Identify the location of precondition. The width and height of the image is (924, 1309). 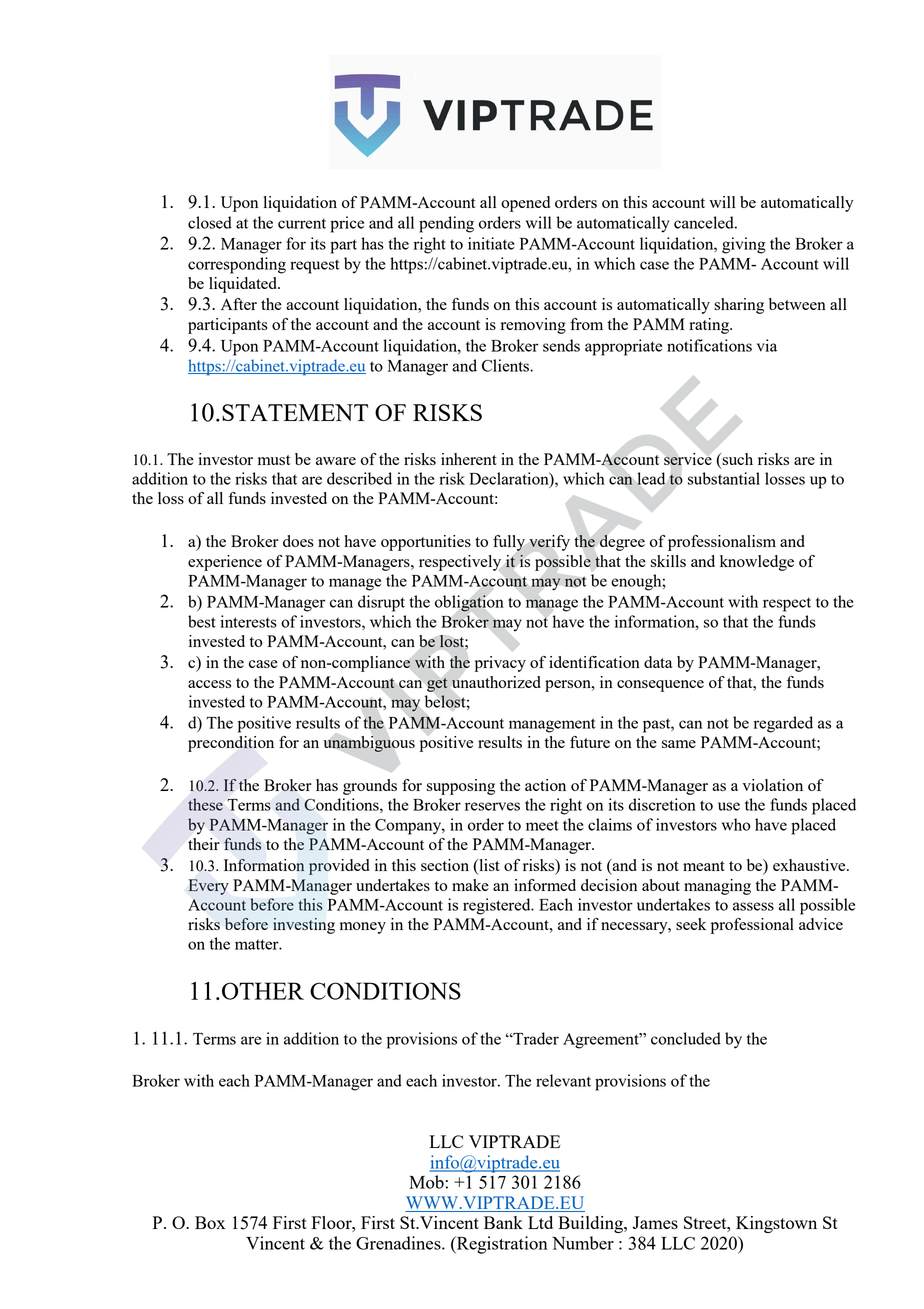
(231, 744).
